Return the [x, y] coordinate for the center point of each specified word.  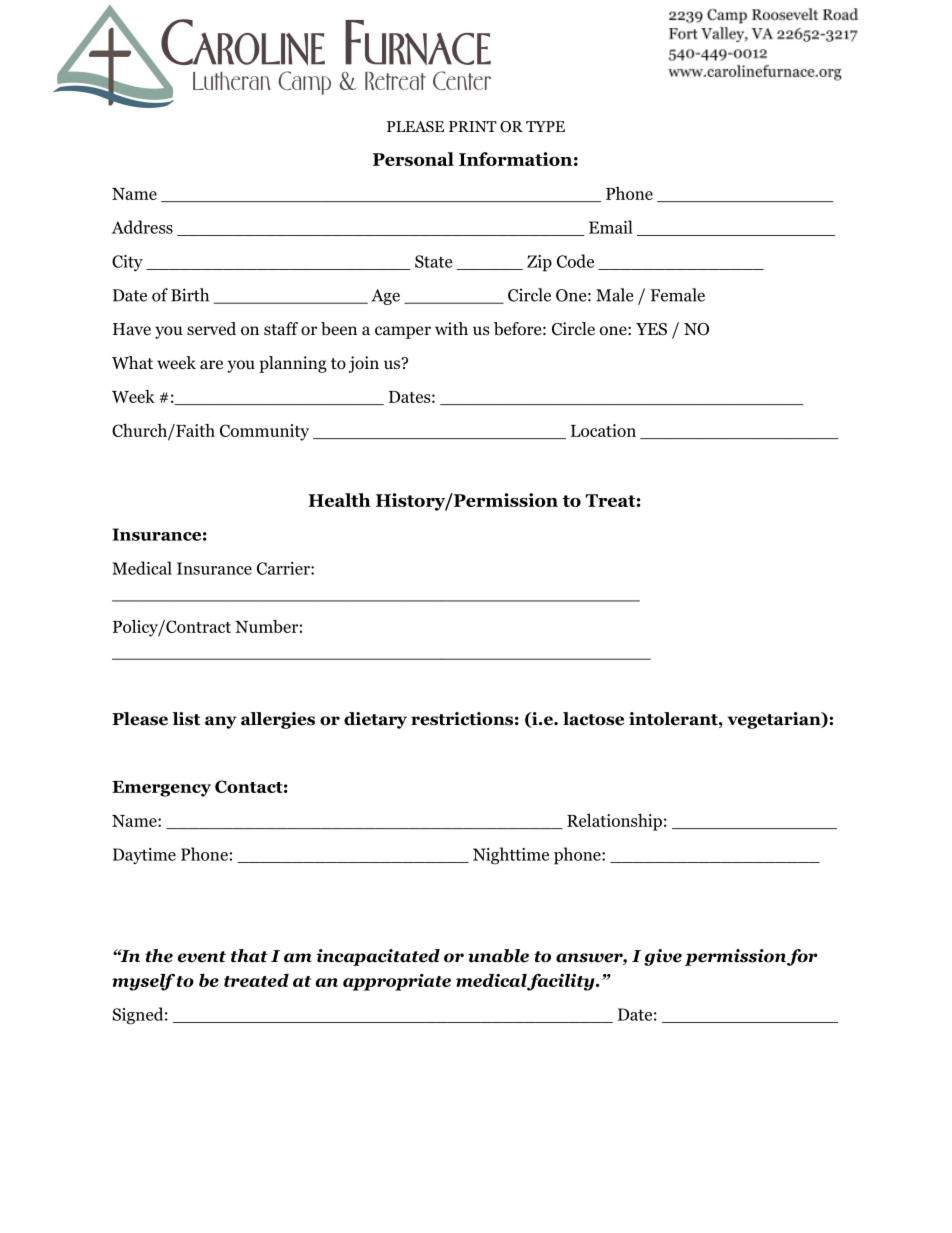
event [202, 957]
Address [142, 227]
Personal [413, 159]
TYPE [545, 126]
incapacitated [378, 957]
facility [561, 982]
